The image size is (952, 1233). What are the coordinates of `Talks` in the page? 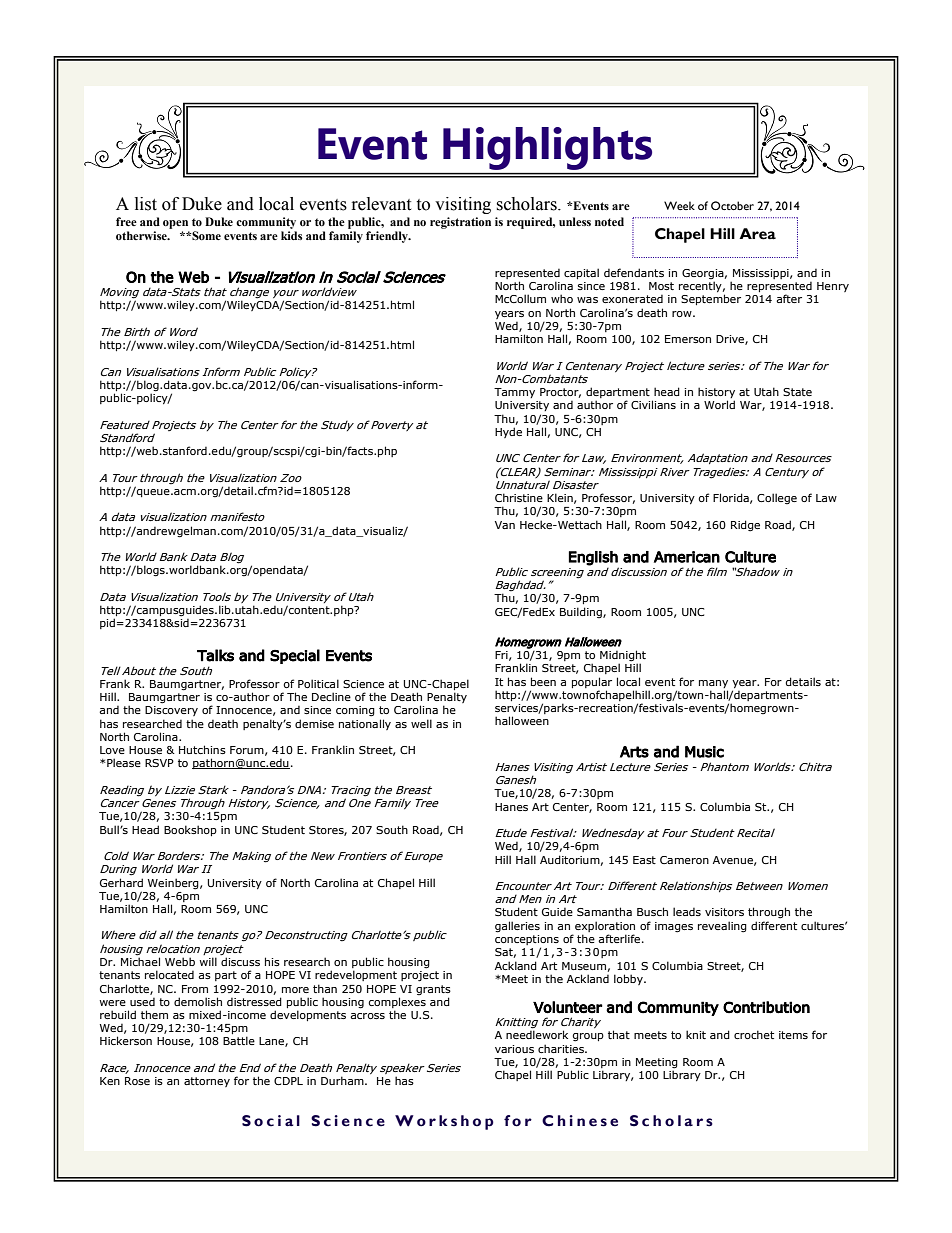 It's located at (215, 655).
